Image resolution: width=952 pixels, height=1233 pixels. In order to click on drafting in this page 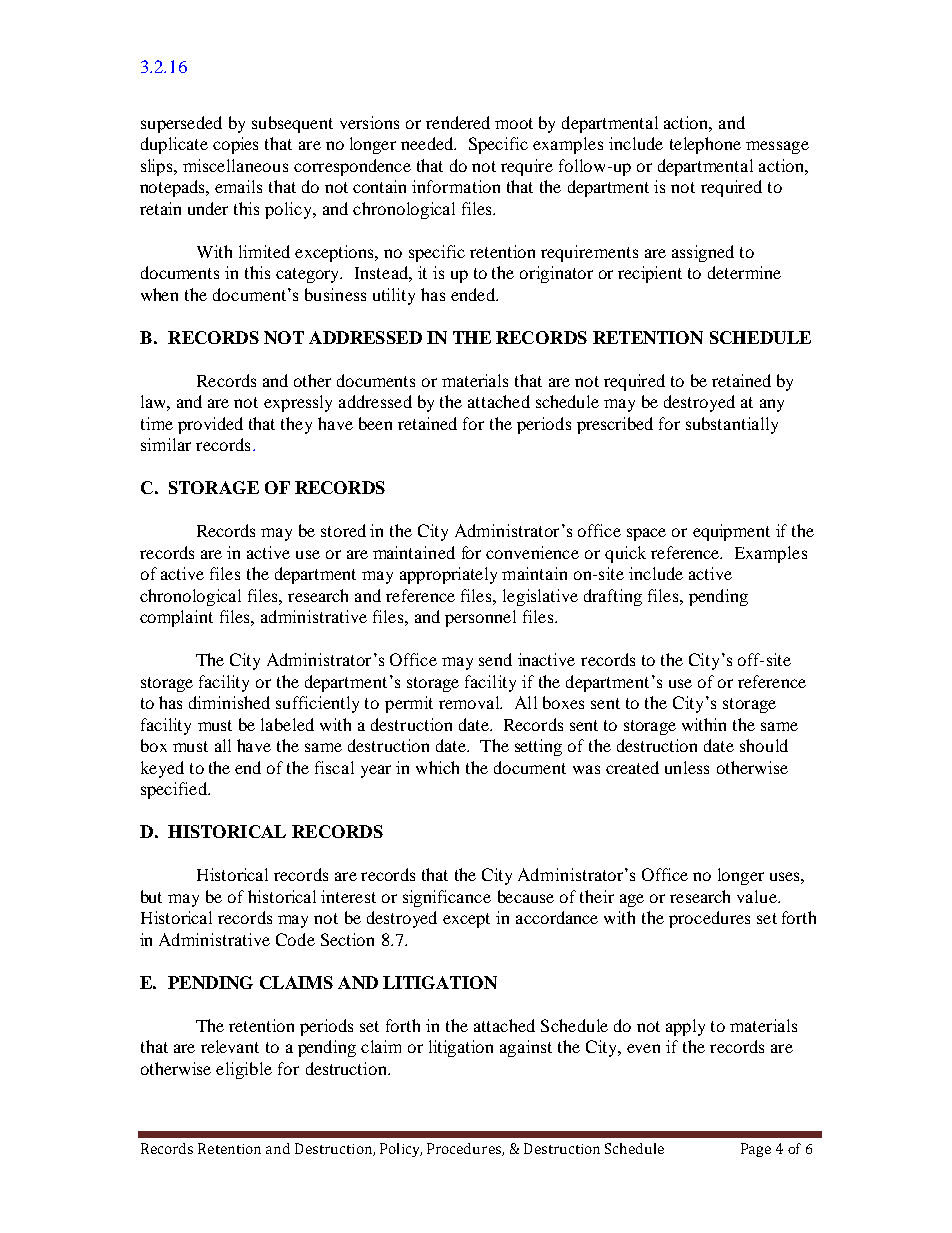, I will do `click(613, 597)`.
